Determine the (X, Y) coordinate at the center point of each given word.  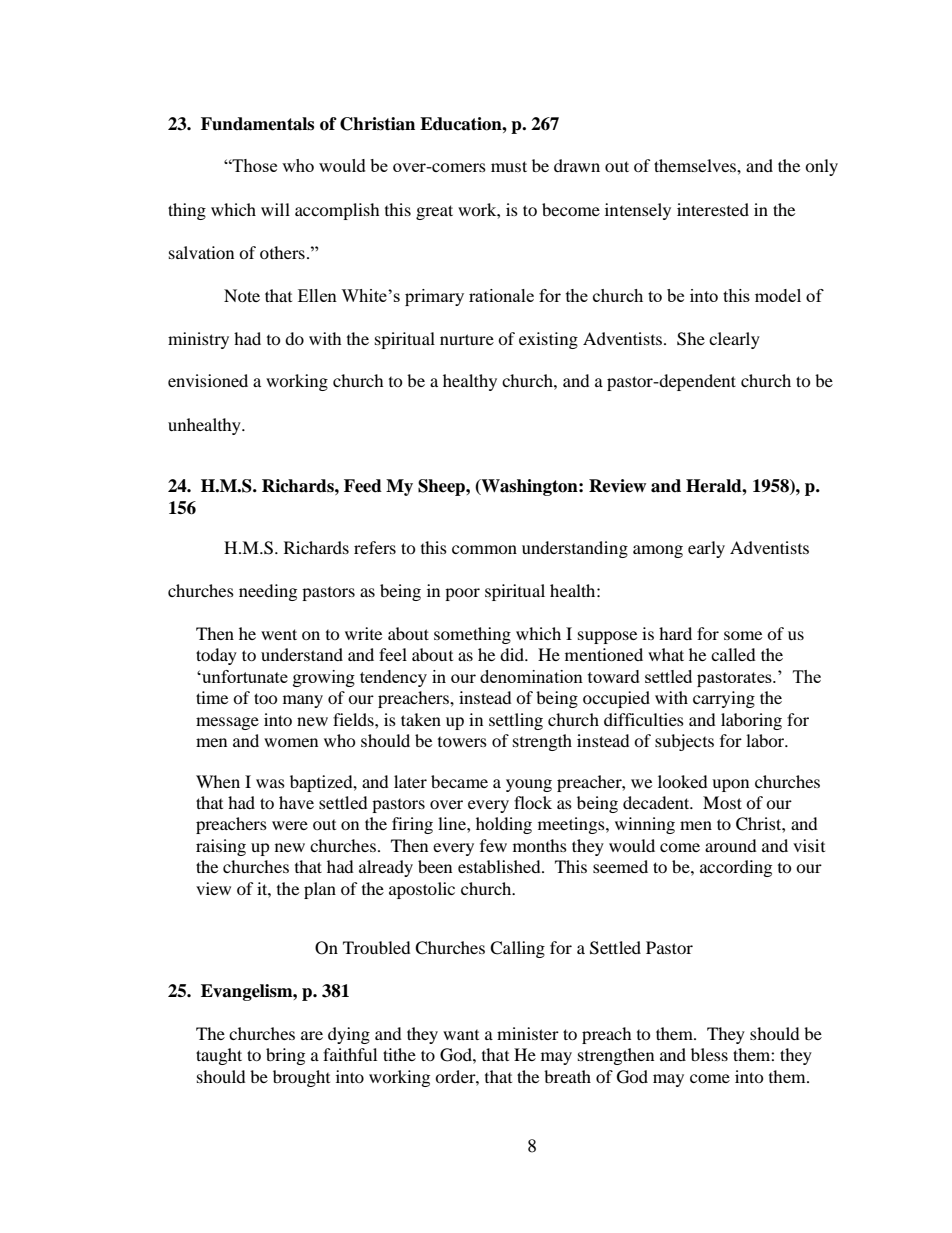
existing (548, 340)
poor (462, 594)
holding (504, 825)
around (731, 845)
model (778, 295)
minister (528, 1033)
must (509, 166)
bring (285, 1056)
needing (268, 592)
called (733, 654)
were (290, 825)
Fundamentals (257, 124)
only (821, 167)
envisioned (208, 380)
